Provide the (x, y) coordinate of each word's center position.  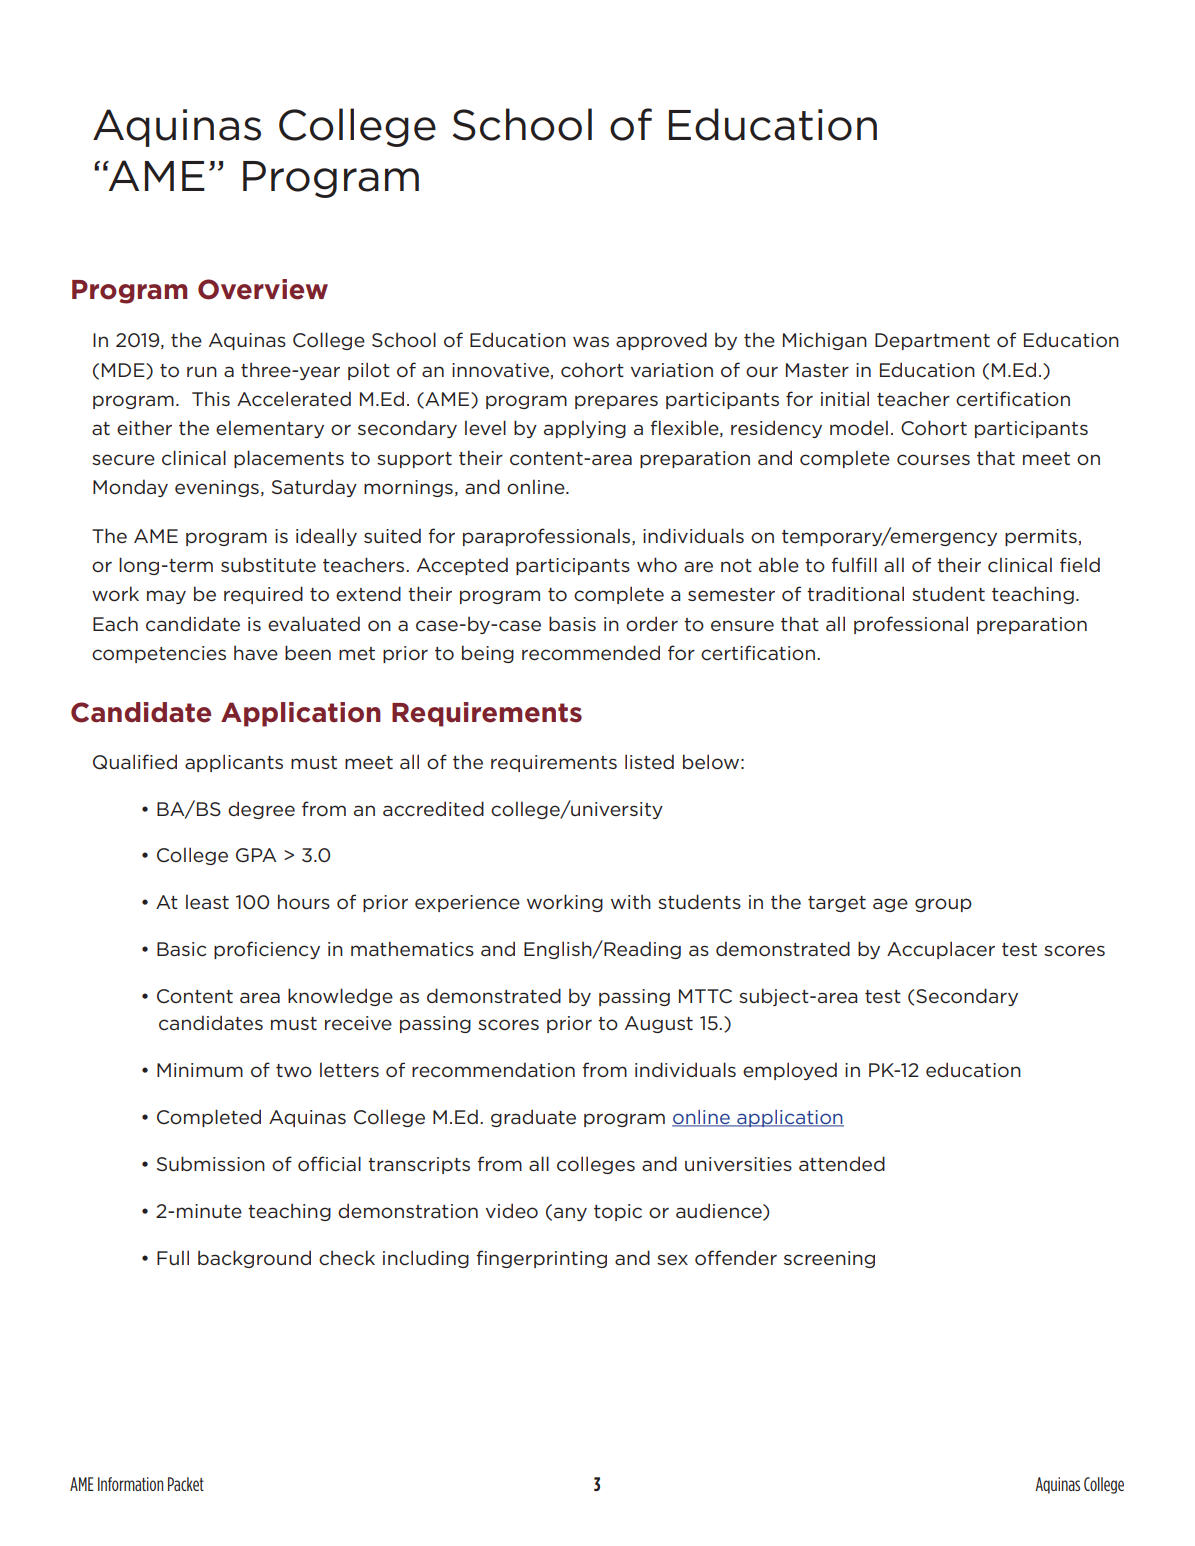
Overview (263, 289)
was (591, 341)
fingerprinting (541, 1259)
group (943, 905)
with (631, 901)
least (207, 901)
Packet (186, 1484)
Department (932, 341)
